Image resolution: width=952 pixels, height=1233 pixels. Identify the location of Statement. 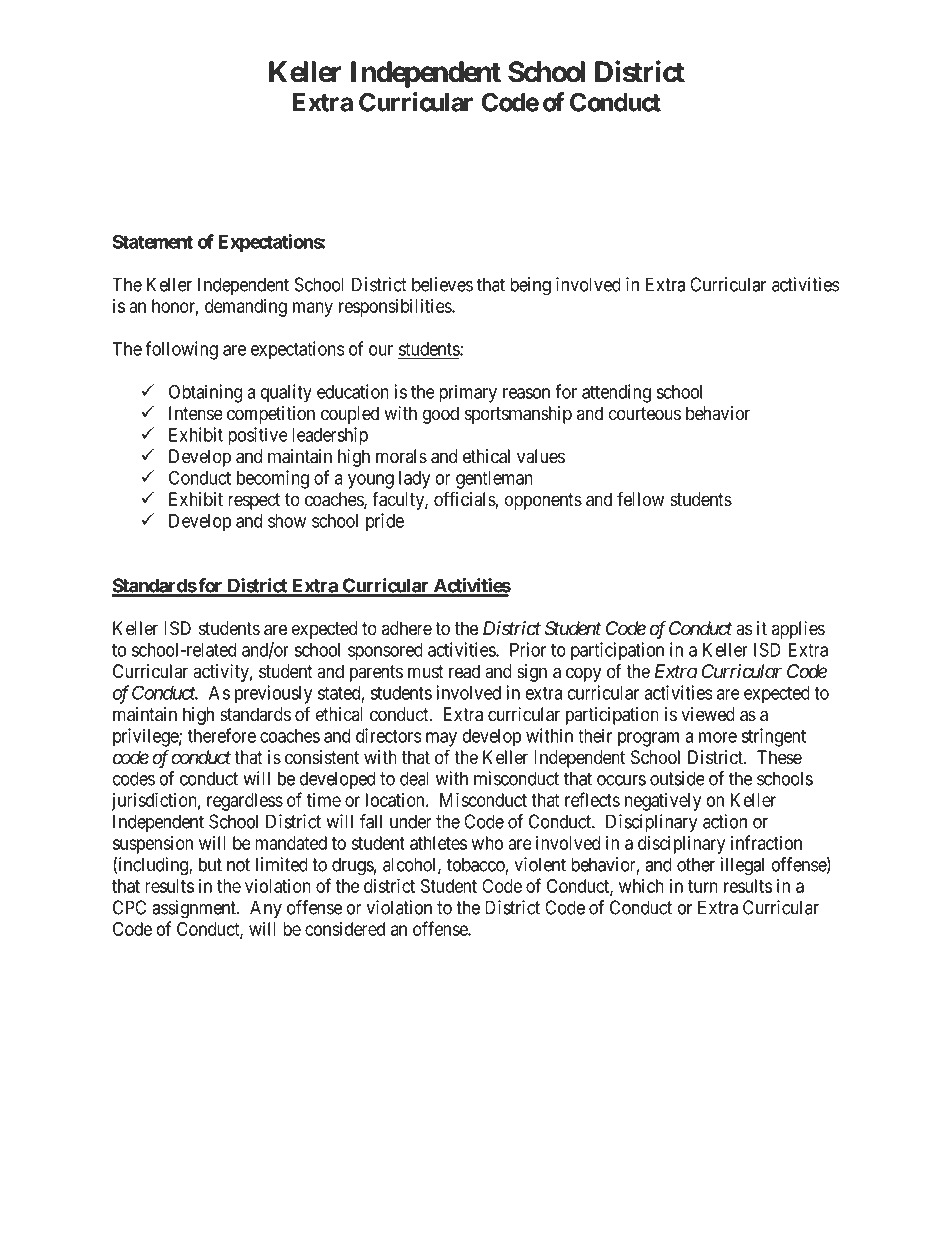
(153, 241).
